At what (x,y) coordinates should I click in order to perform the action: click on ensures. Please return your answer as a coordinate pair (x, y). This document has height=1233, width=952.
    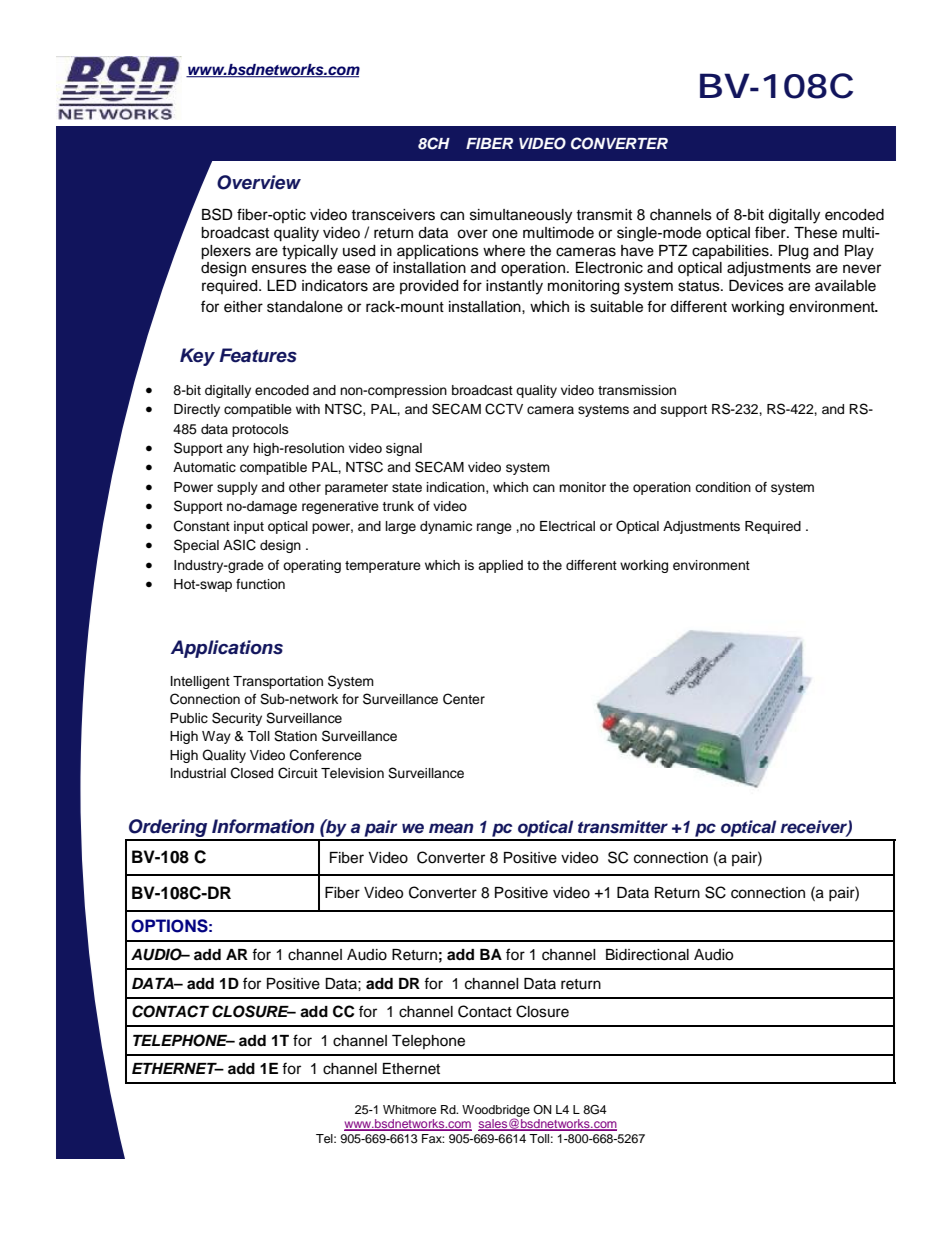
    Looking at the image, I should click on (279, 269).
